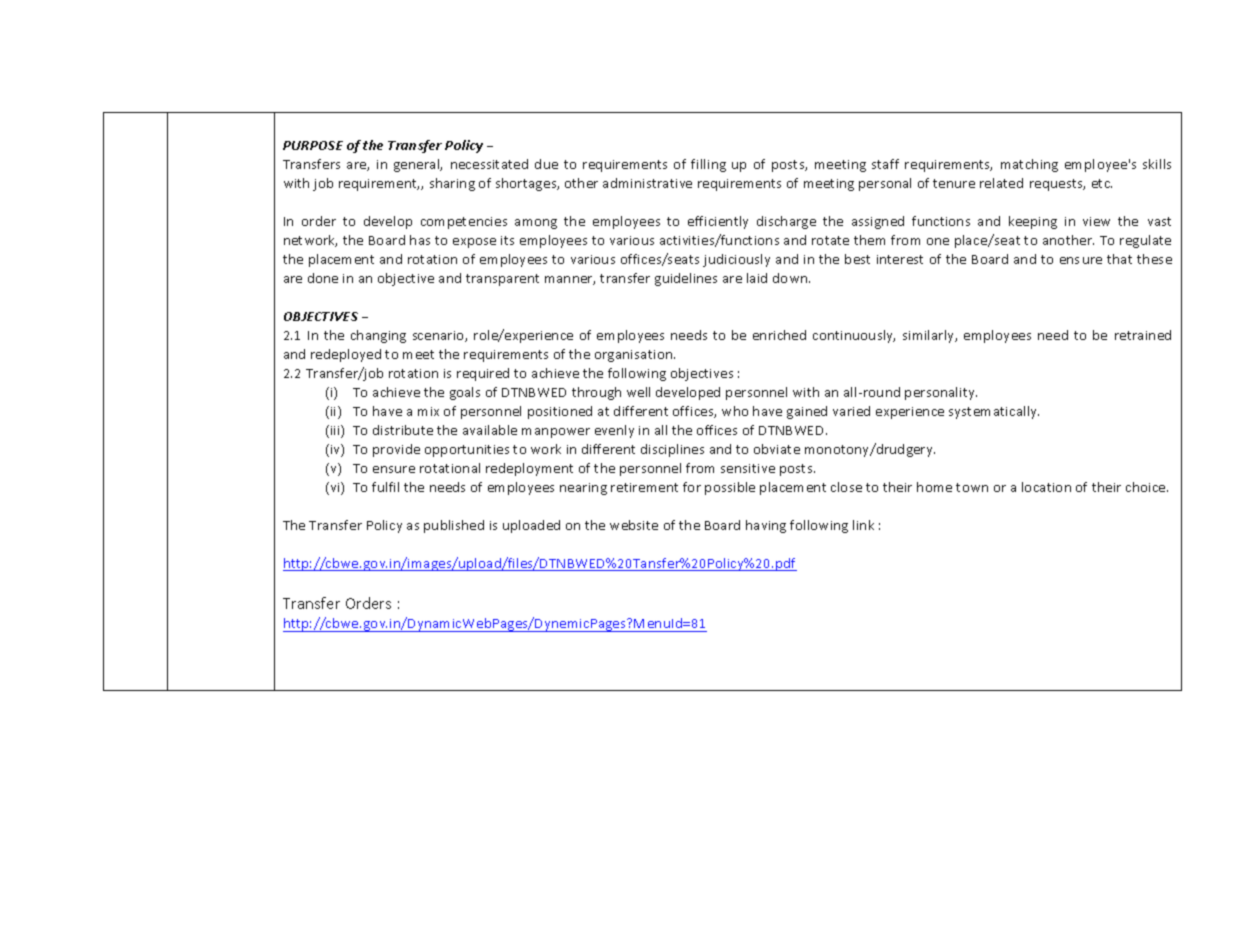 This screenshot has width=1233, height=952. What do you see at coordinates (994, 412) in the screenshot?
I see `systematically` at bounding box center [994, 412].
